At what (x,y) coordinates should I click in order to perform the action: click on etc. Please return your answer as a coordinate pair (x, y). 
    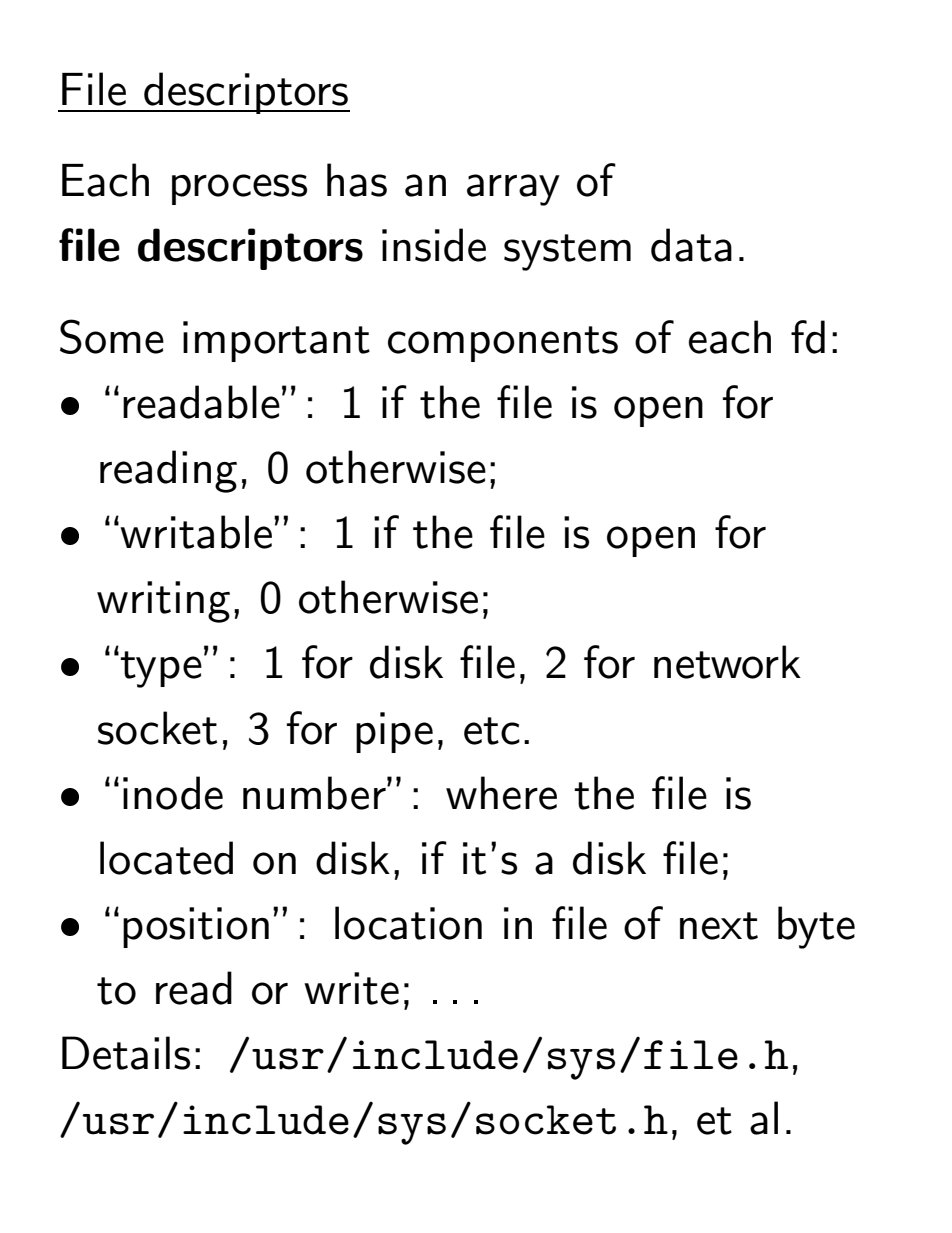
    Looking at the image, I should click on (492, 731).
